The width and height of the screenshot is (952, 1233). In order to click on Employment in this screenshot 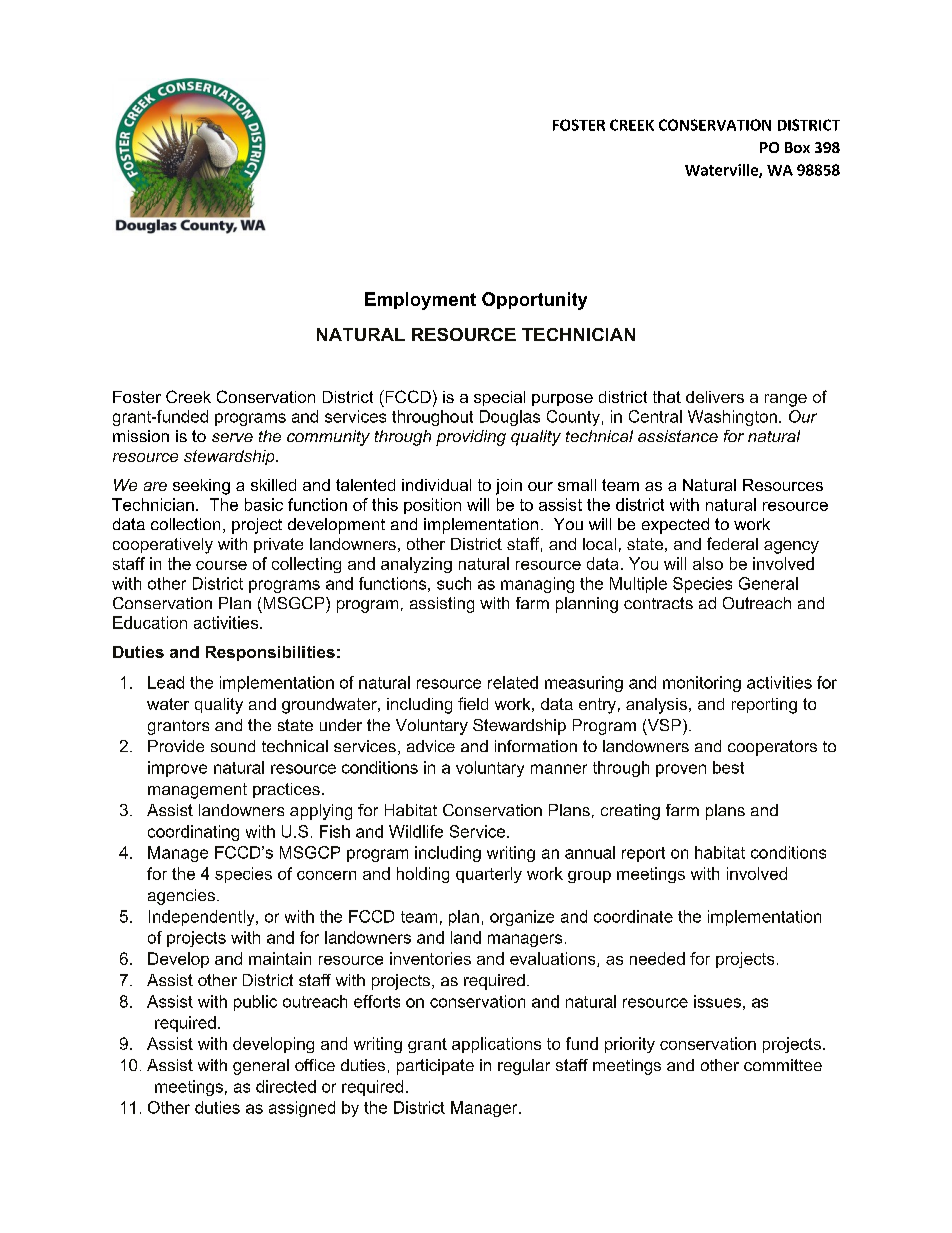, I will do `click(420, 301)`.
